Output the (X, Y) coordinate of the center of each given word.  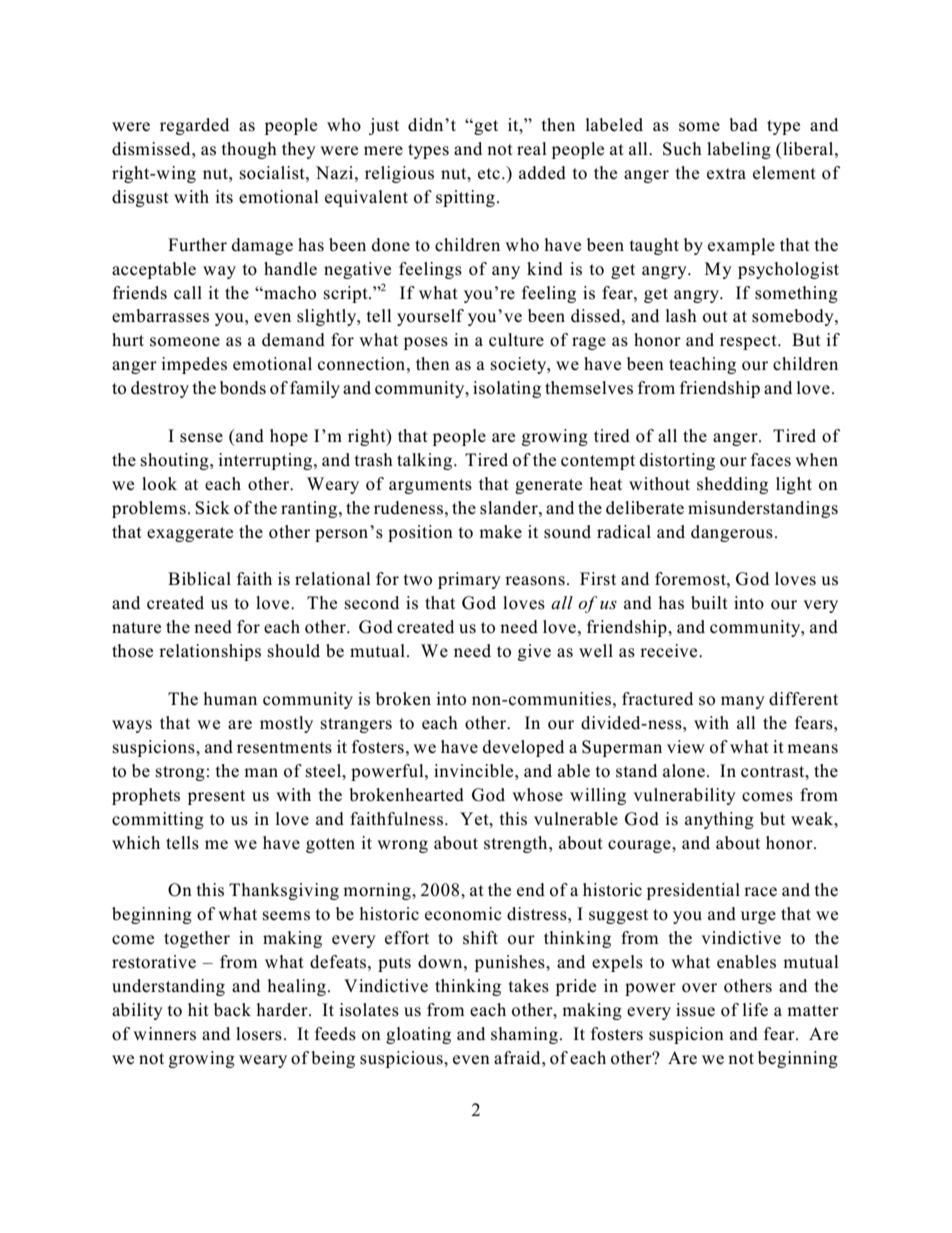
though (249, 150)
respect (749, 342)
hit (198, 1009)
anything (719, 820)
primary (469, 580)
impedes (194, 365)
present (216, 797)
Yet (475, 819)
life (755, 1010)
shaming (524, 1035)
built (709, 603)
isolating (507, 389)
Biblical (199, 579)
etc (489, 174)
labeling (739, 150)
